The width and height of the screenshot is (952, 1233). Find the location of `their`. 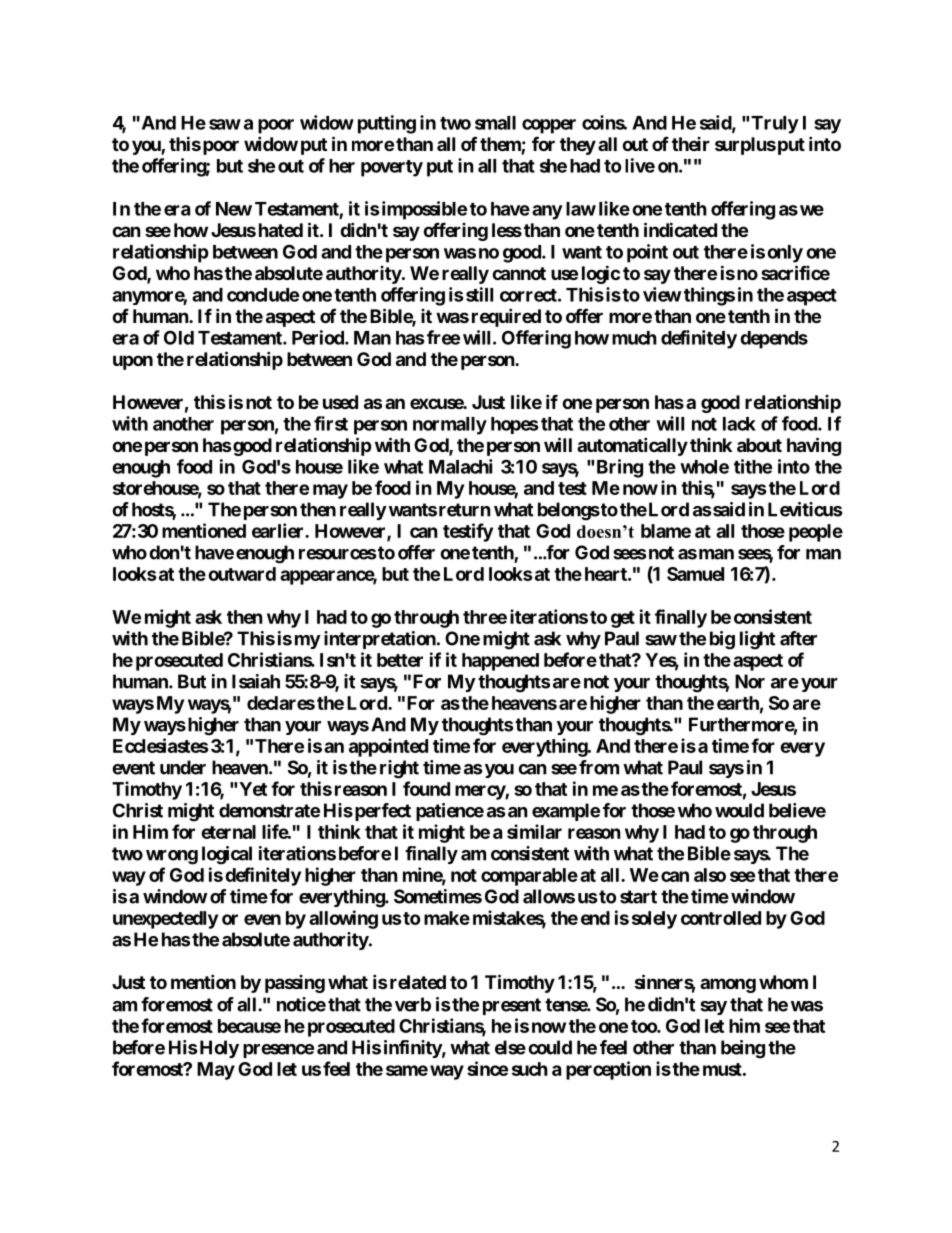

their is located at coordinates (691, 144).
